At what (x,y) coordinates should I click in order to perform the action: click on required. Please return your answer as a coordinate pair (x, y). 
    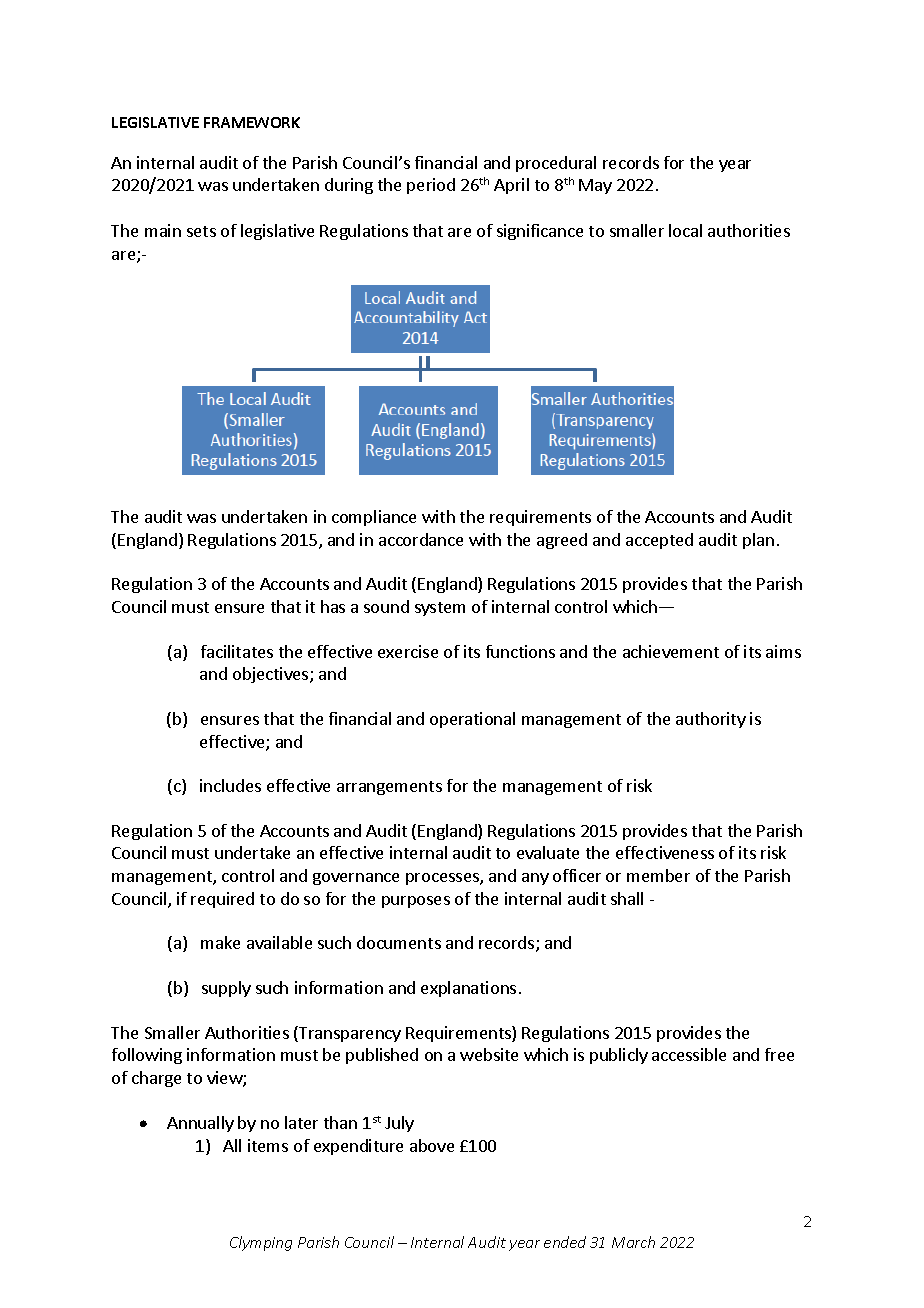
    Looking at the image, I should click on (222, 900).
